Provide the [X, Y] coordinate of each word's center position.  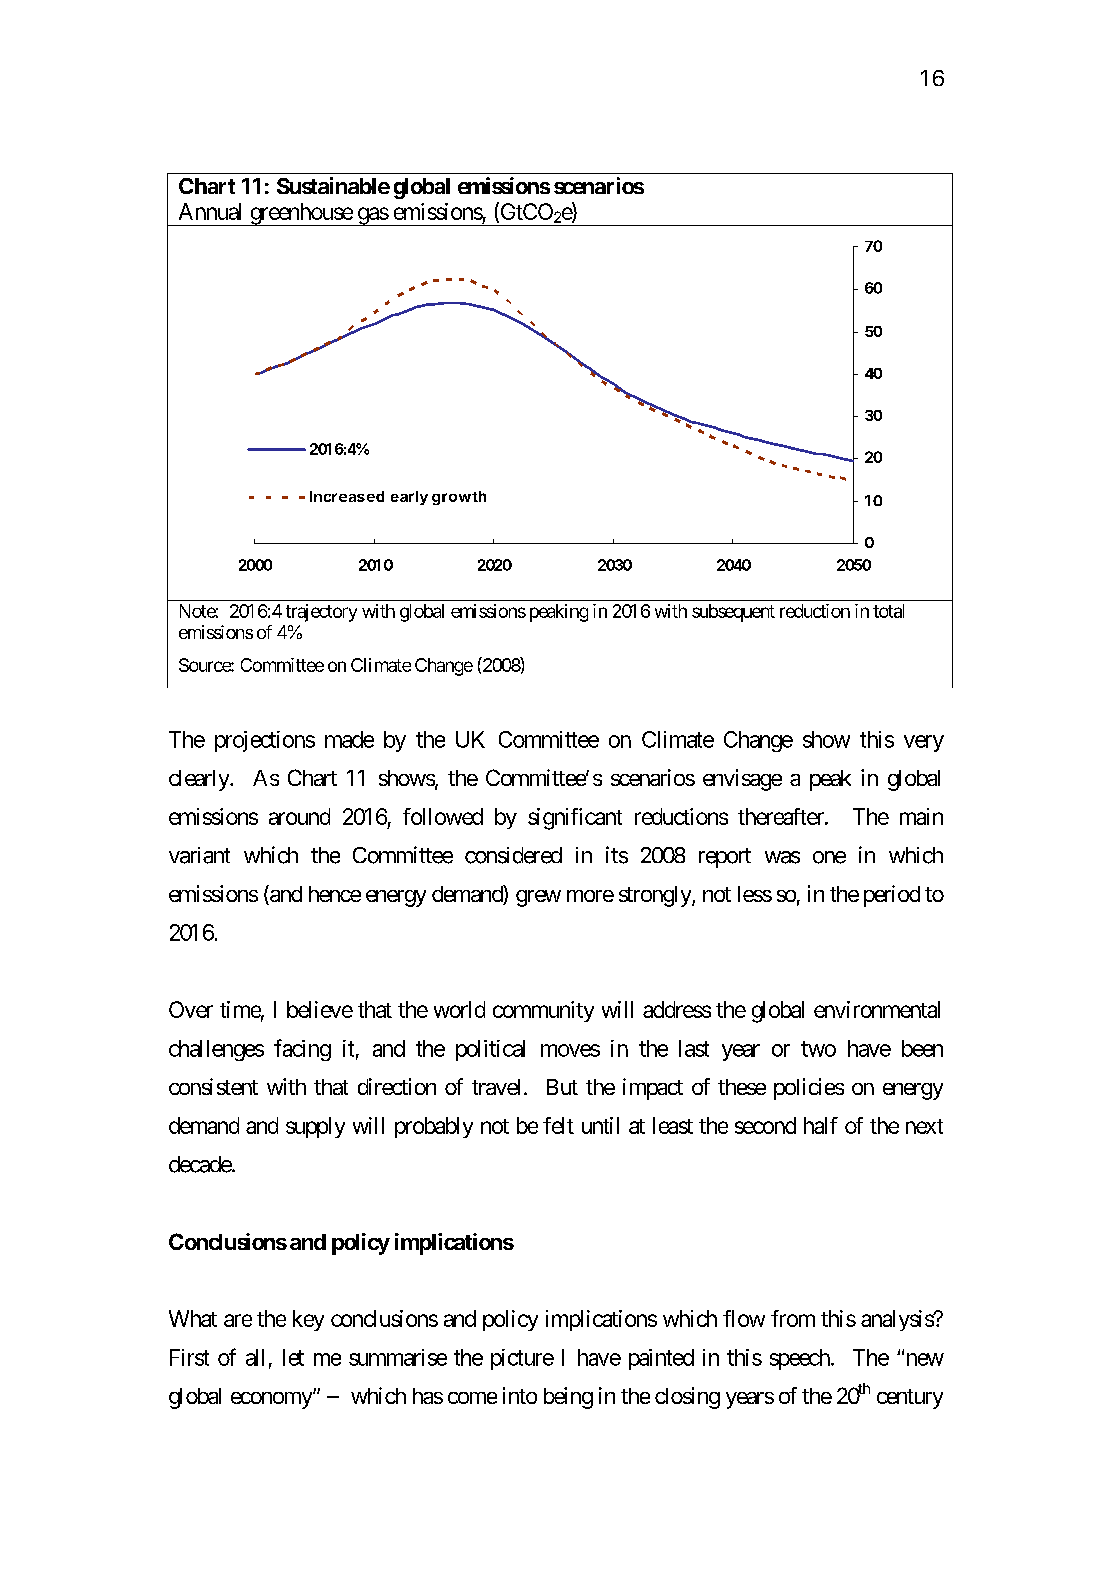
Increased [347, 496]
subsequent [733, 613]
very [924, 743]
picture [522, 1359]
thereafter [782, 816]
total [888, 611]
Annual [210, 211]
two [818, 1049]
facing [302, 1050]
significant [575, 819]
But [562, 1087]
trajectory [321, 613]
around [299, 816]
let [293, 1357]
